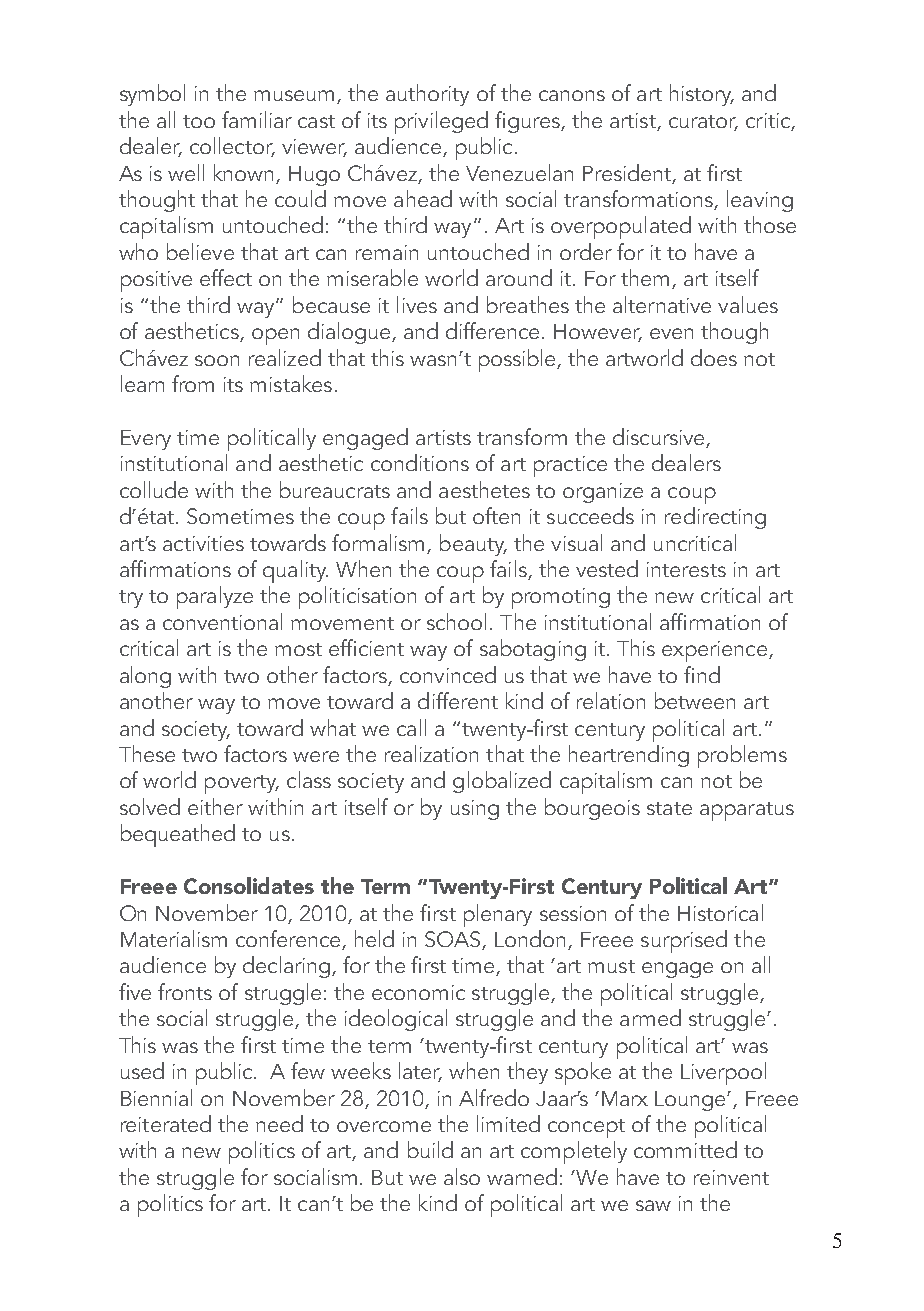 This page has width=924, height=1311. Describe the element at coordinates (199, 121) in the page. I see `too` at that location.
